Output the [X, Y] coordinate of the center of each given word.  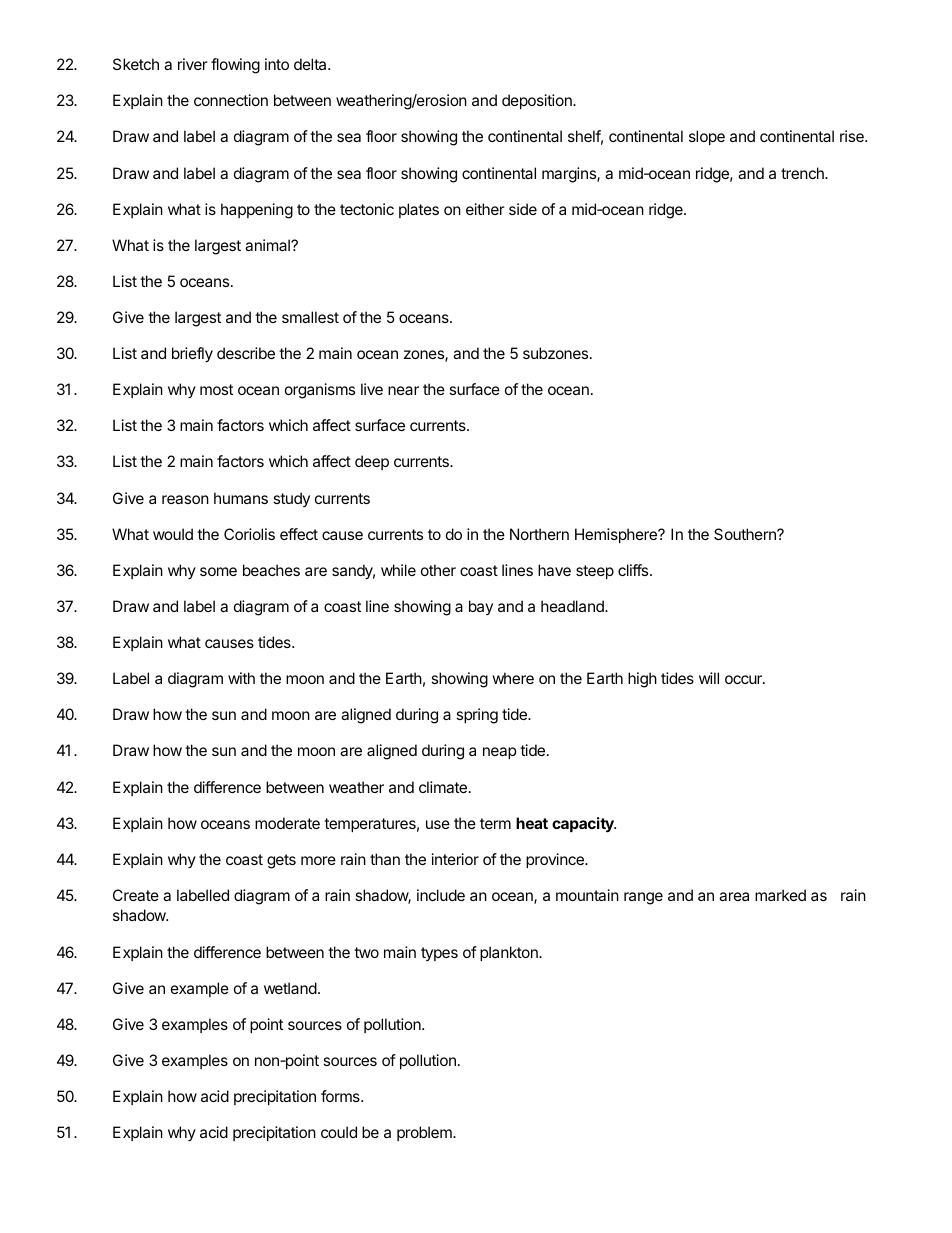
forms [341, 1096]
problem [425, 1133]
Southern [746, 534]
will [709, 678]
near [403, 390]
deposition [538, 101]
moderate [287, 823]
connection [231, 100]
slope [707, 137]
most [216, 389]
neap [499, 753]
